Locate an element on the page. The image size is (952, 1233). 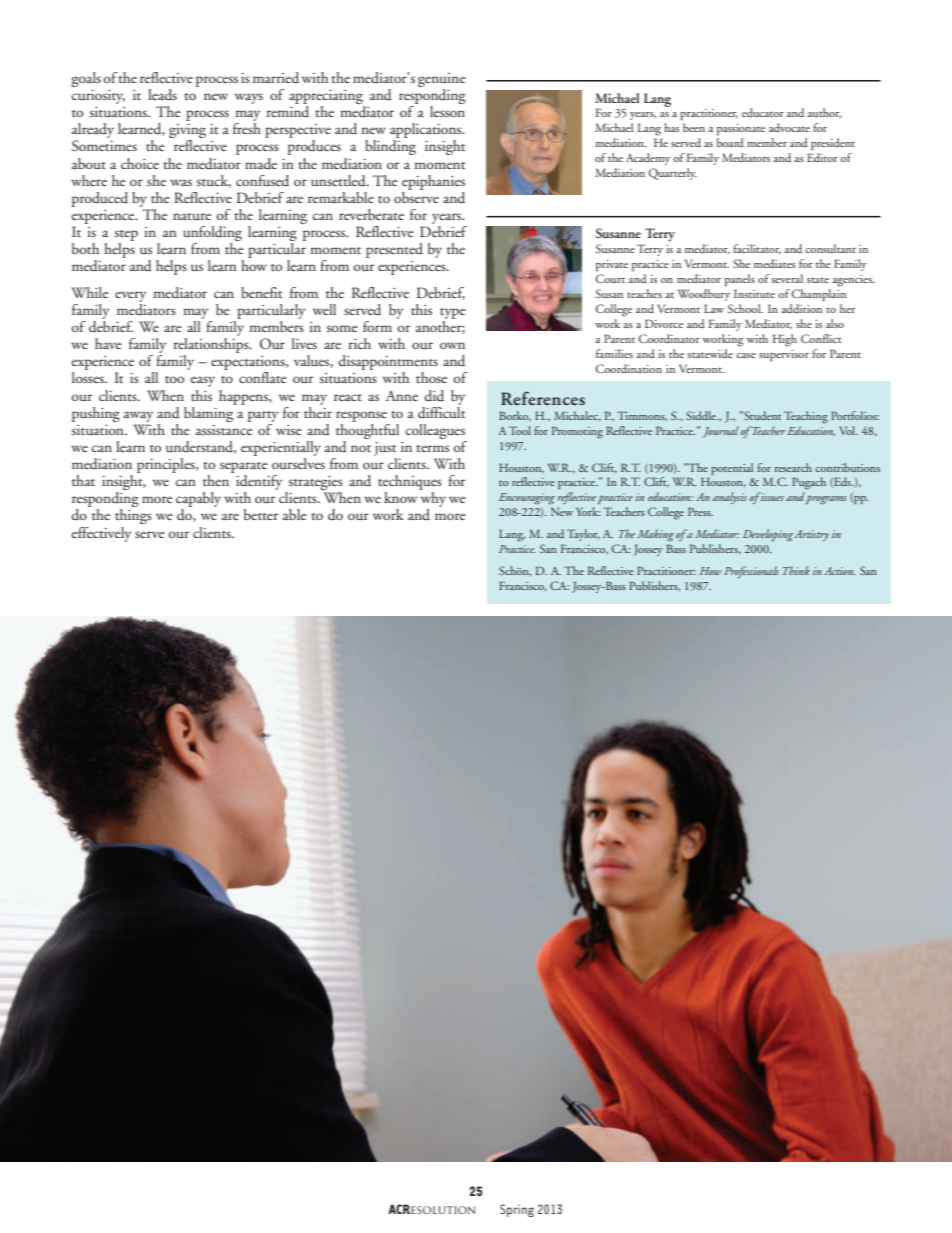
relationships is located at coordinates (212, 347).
